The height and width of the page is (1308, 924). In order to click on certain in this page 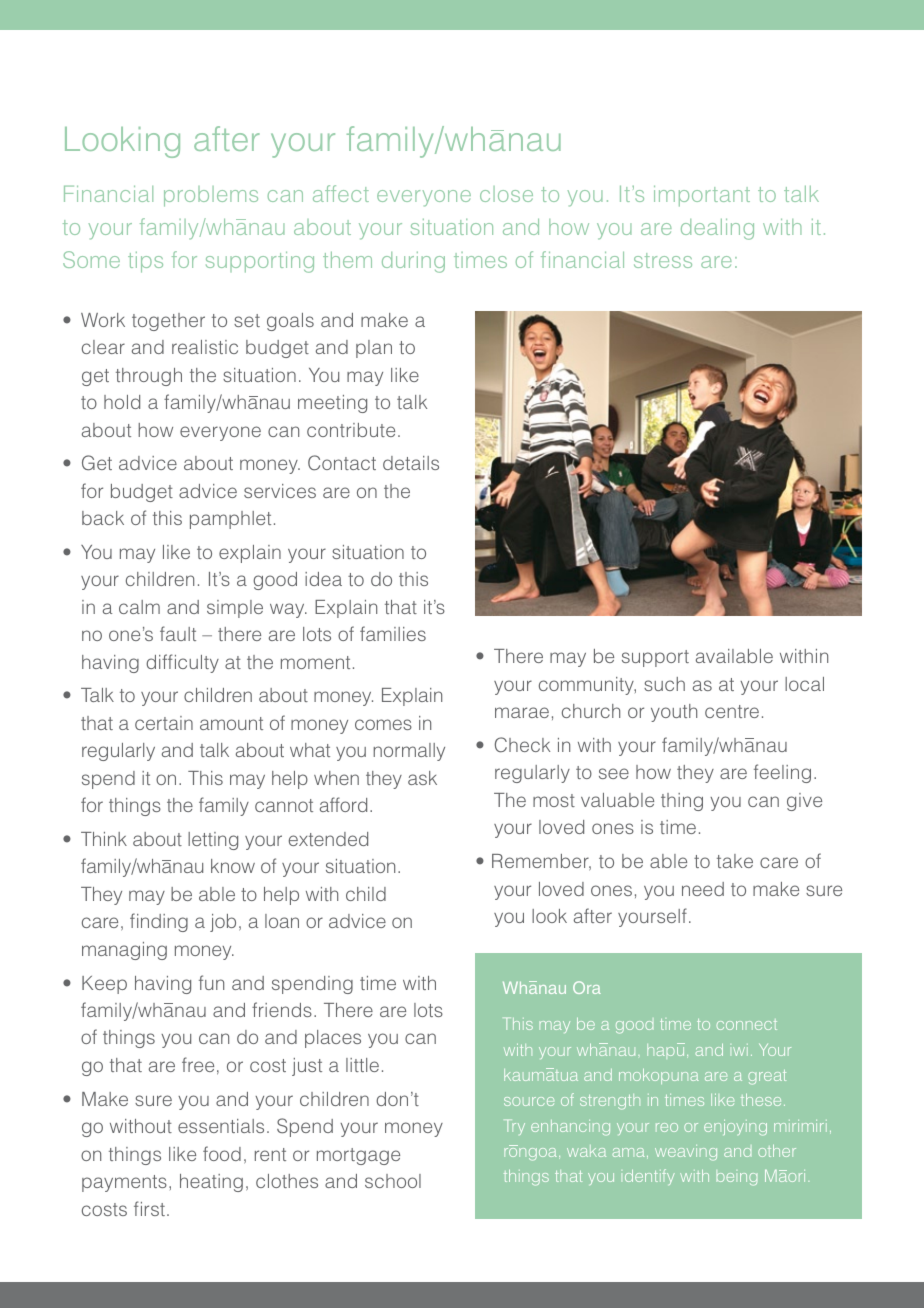, I will do `click(164, 723)`.
